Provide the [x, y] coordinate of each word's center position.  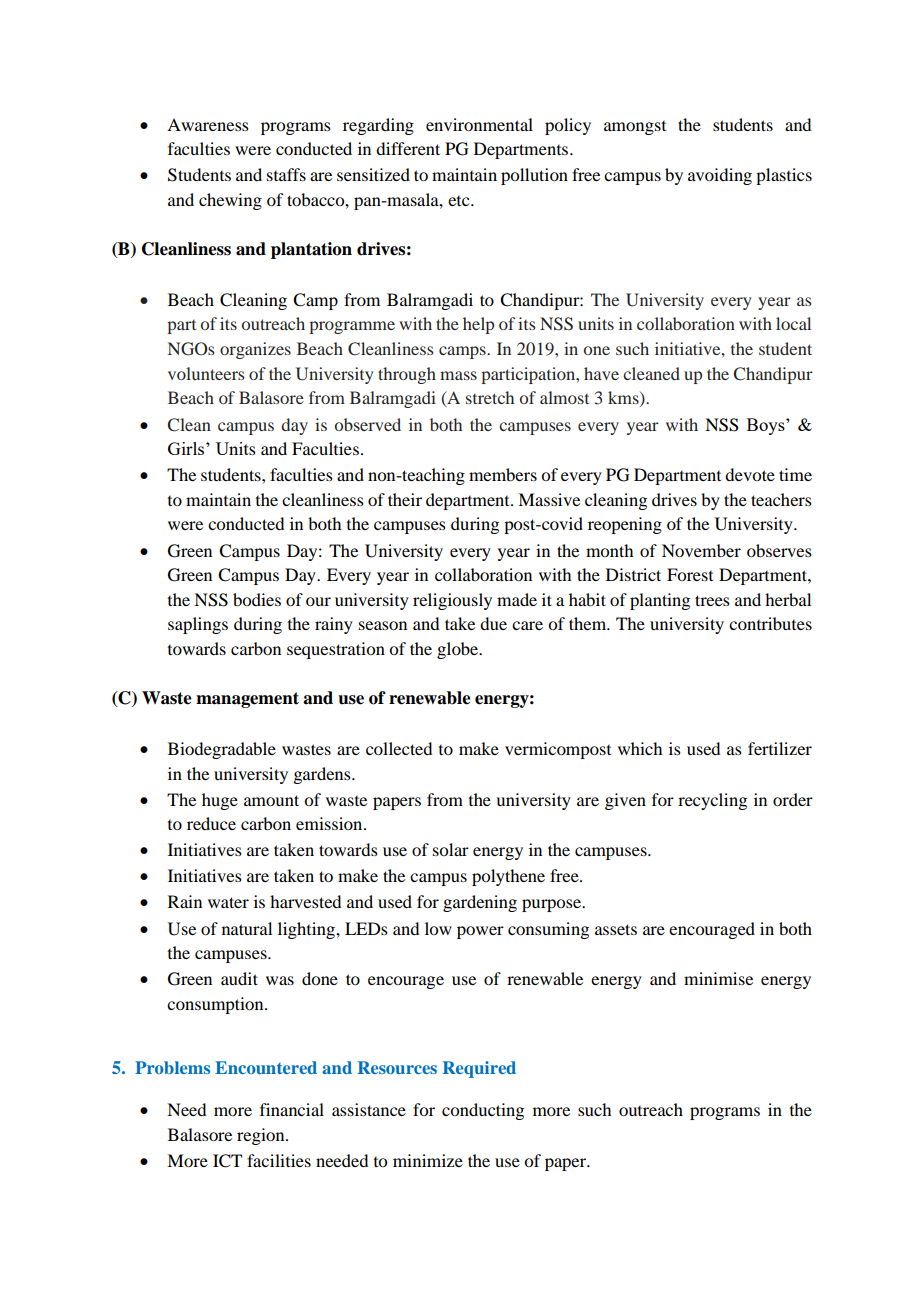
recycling [712, 801]
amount [271, 800]
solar [451, 849]
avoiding [720, 176]
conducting [483, 1111]
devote [750, 474]
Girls [187, 448]
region [262, 1136]
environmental [479, 124]
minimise [718, 978]
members [503, 474]
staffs [286, 174]
